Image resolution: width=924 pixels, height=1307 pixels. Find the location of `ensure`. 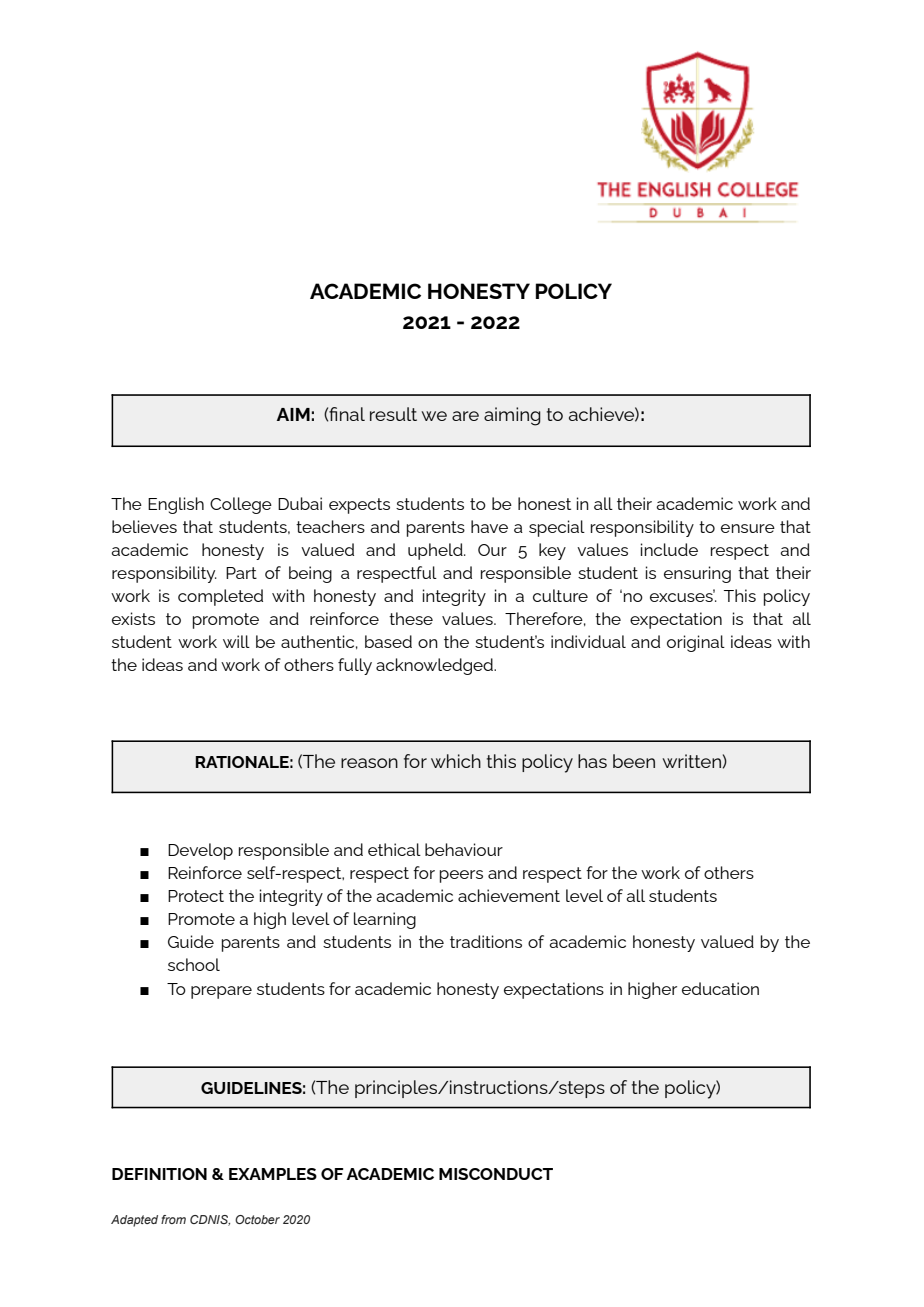

ensure is located at coordinates (748, 528).
